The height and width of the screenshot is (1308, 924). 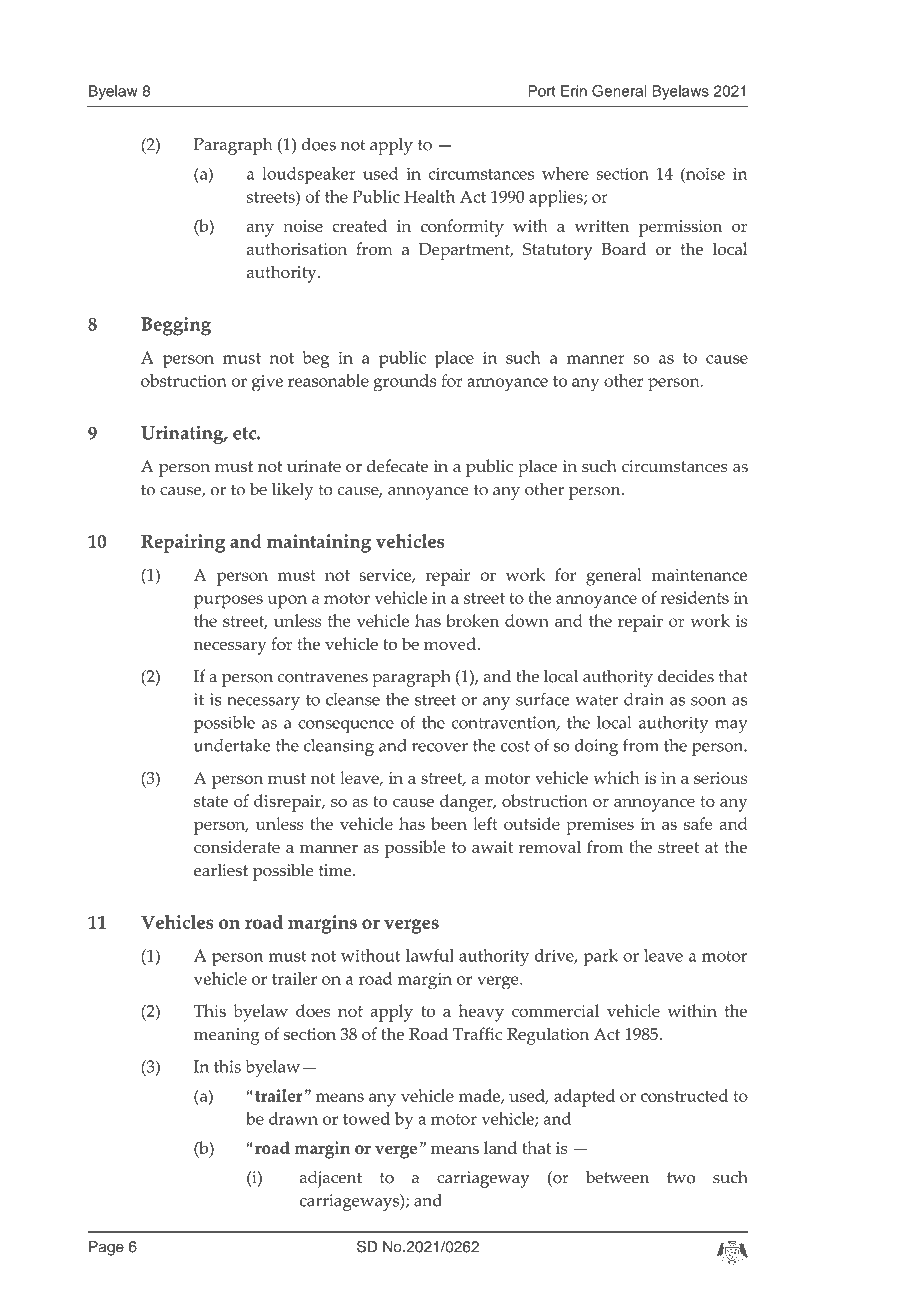 What do you see at coordinates (449, 823) in the screenshot?
I see `been` at bounding box center [449, 823].
